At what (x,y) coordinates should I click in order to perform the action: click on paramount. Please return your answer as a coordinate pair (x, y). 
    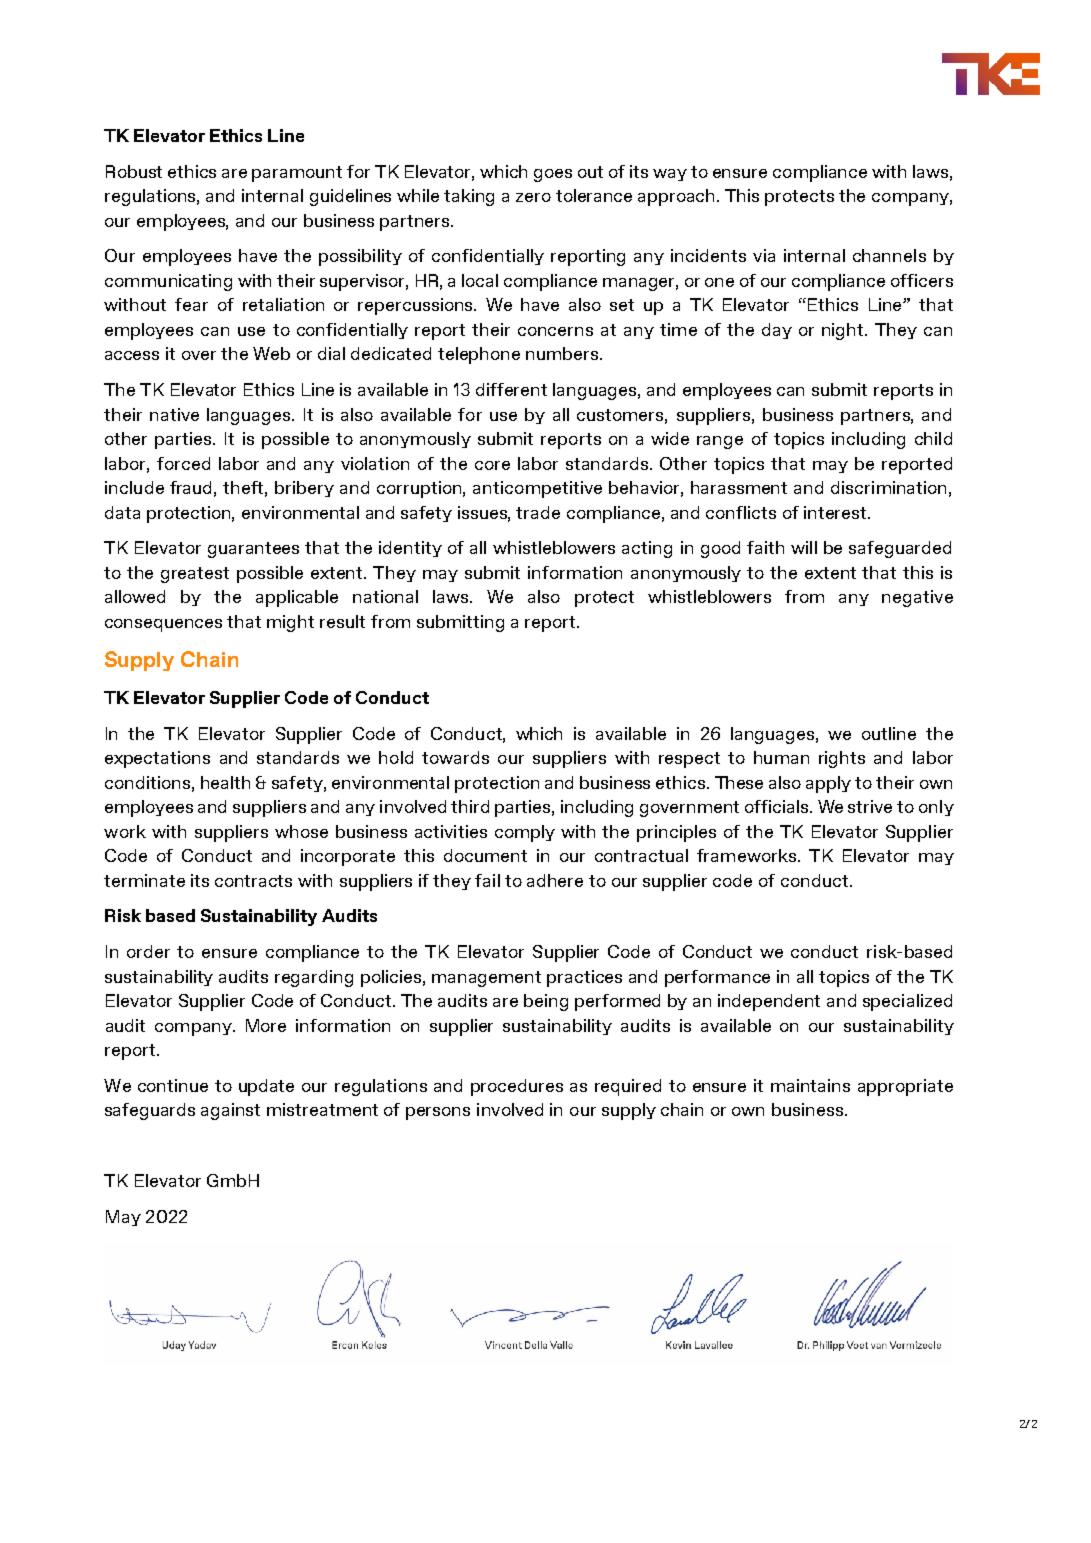
    Looking at the image, I should click on (297, 174).
